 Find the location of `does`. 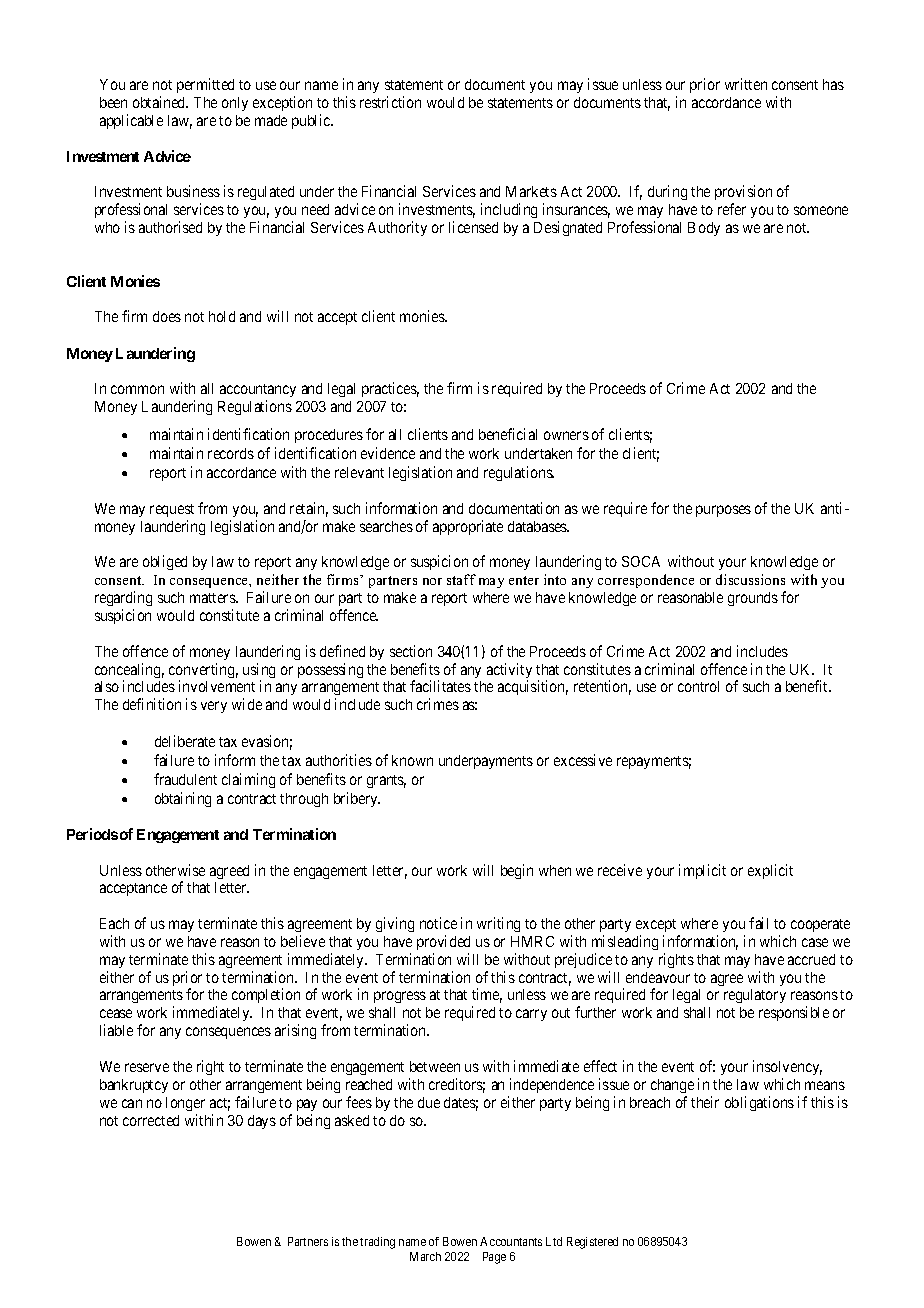

does is located at coordinates (167, 316).
